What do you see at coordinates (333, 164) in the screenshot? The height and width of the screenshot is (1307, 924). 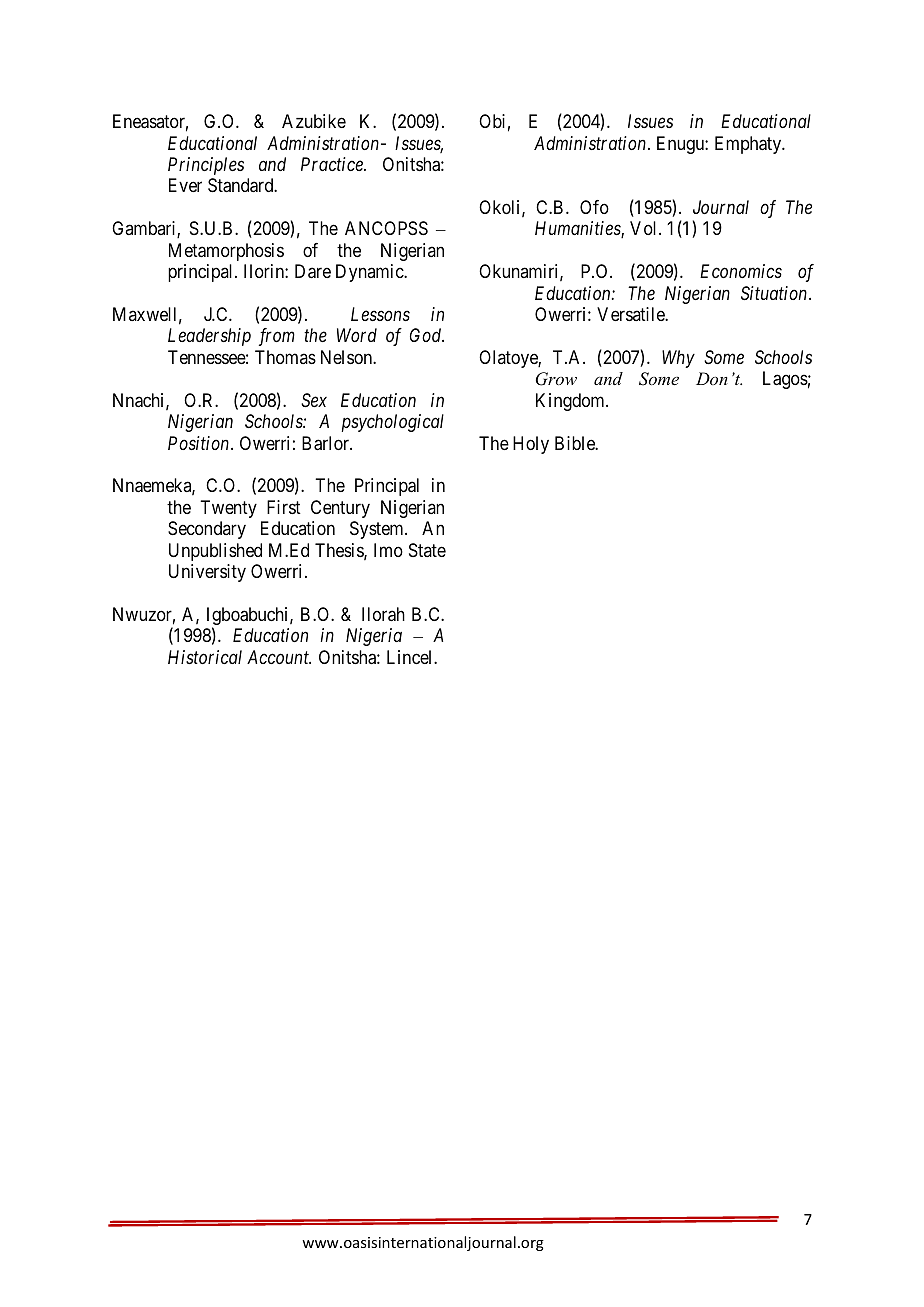 I see `Practice` at bounding box center [333, 164].
